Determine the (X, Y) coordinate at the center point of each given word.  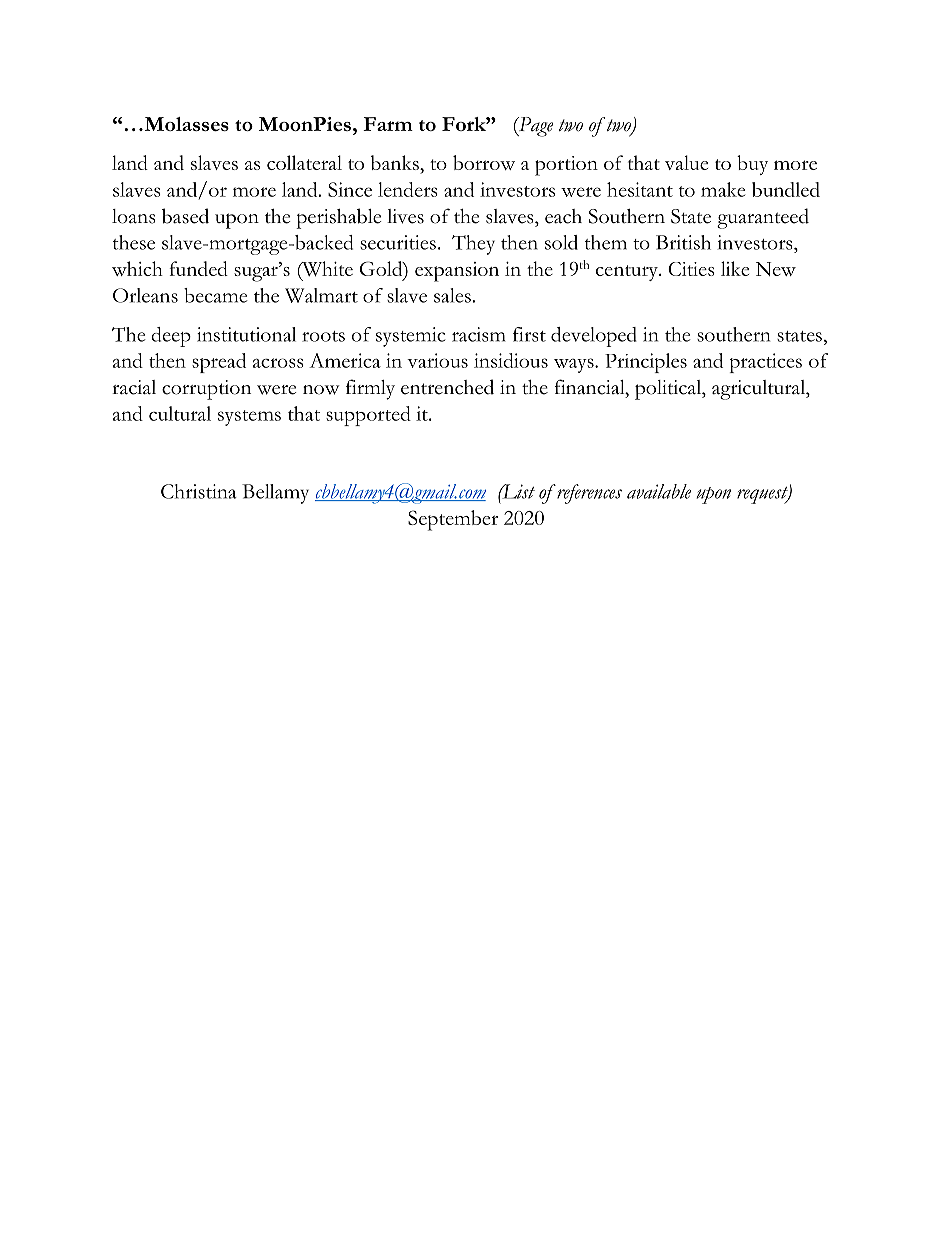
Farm (388, 124)
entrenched (447, 387)
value (686, 162)
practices (766, 363)
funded (199, 268)
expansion (457, 272)
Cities (691, 269)
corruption (206, 390)
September (453, 520)
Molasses (185, 124)
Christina (199, 491)
